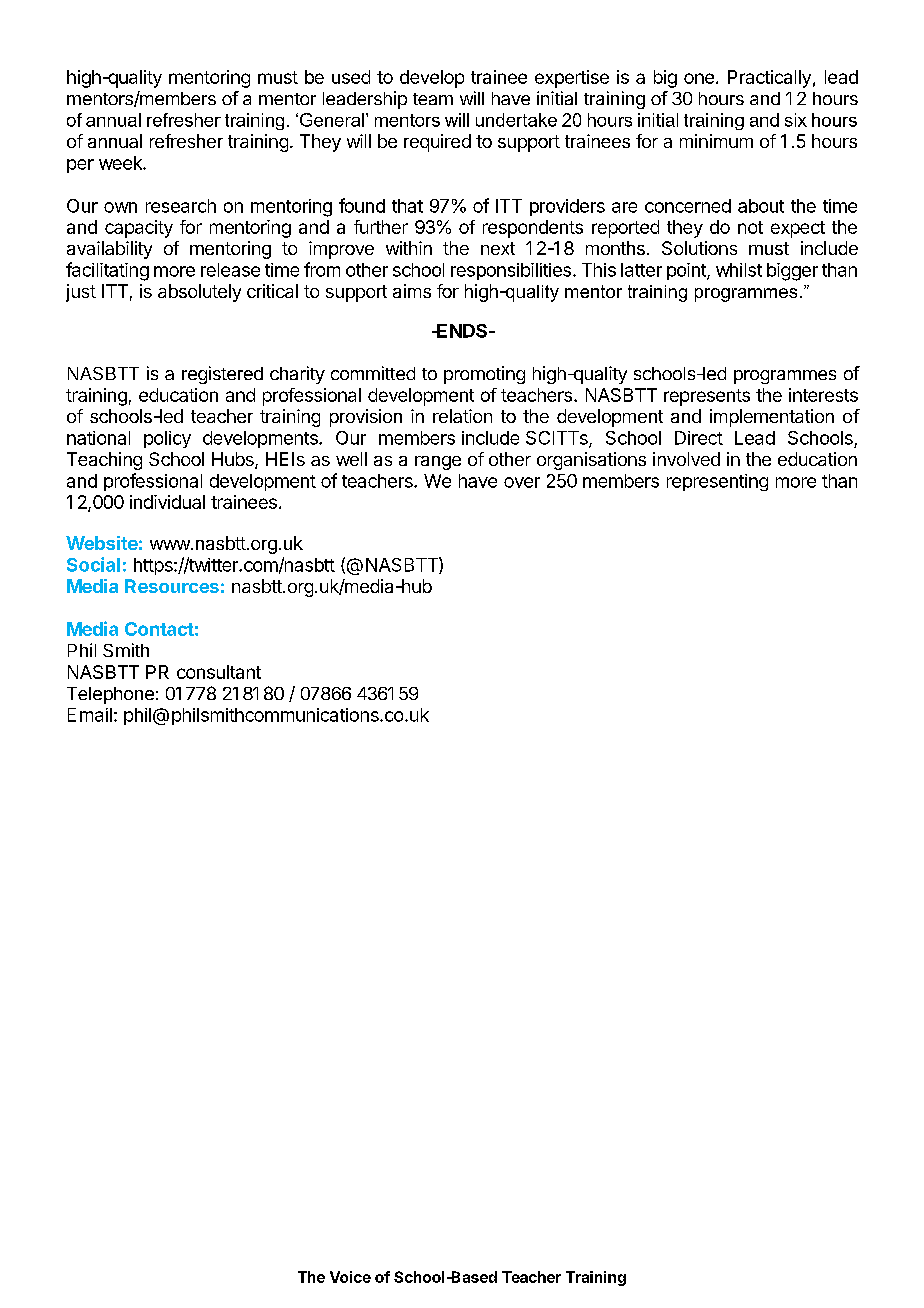  What do you see at coordinates (121, 163) in the screenshot?
I see `week` at bounding box center [121, 163].
